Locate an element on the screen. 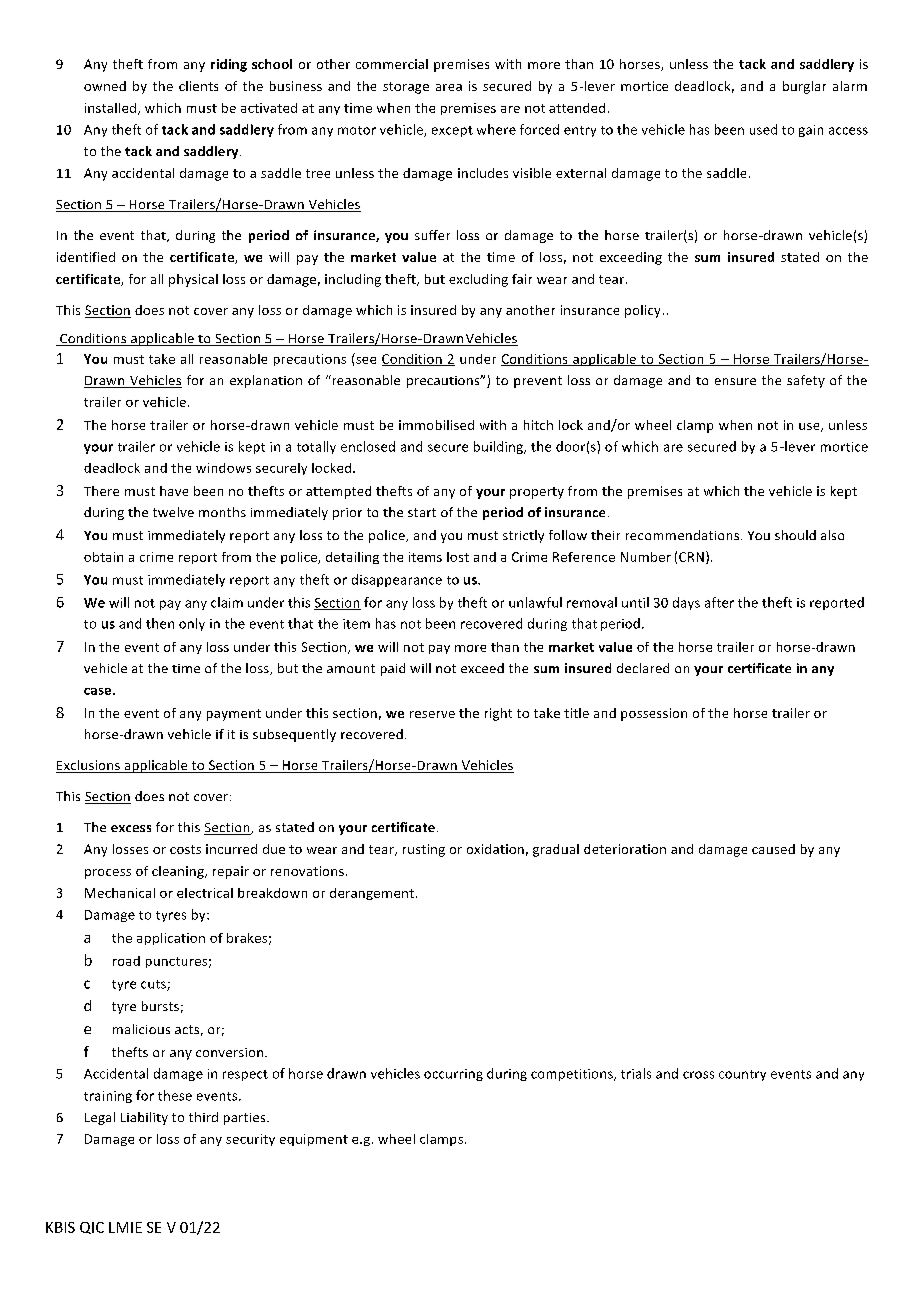 This screenshot has width=924, height=1307. Exclusions is located at coordinates (89, 766).
